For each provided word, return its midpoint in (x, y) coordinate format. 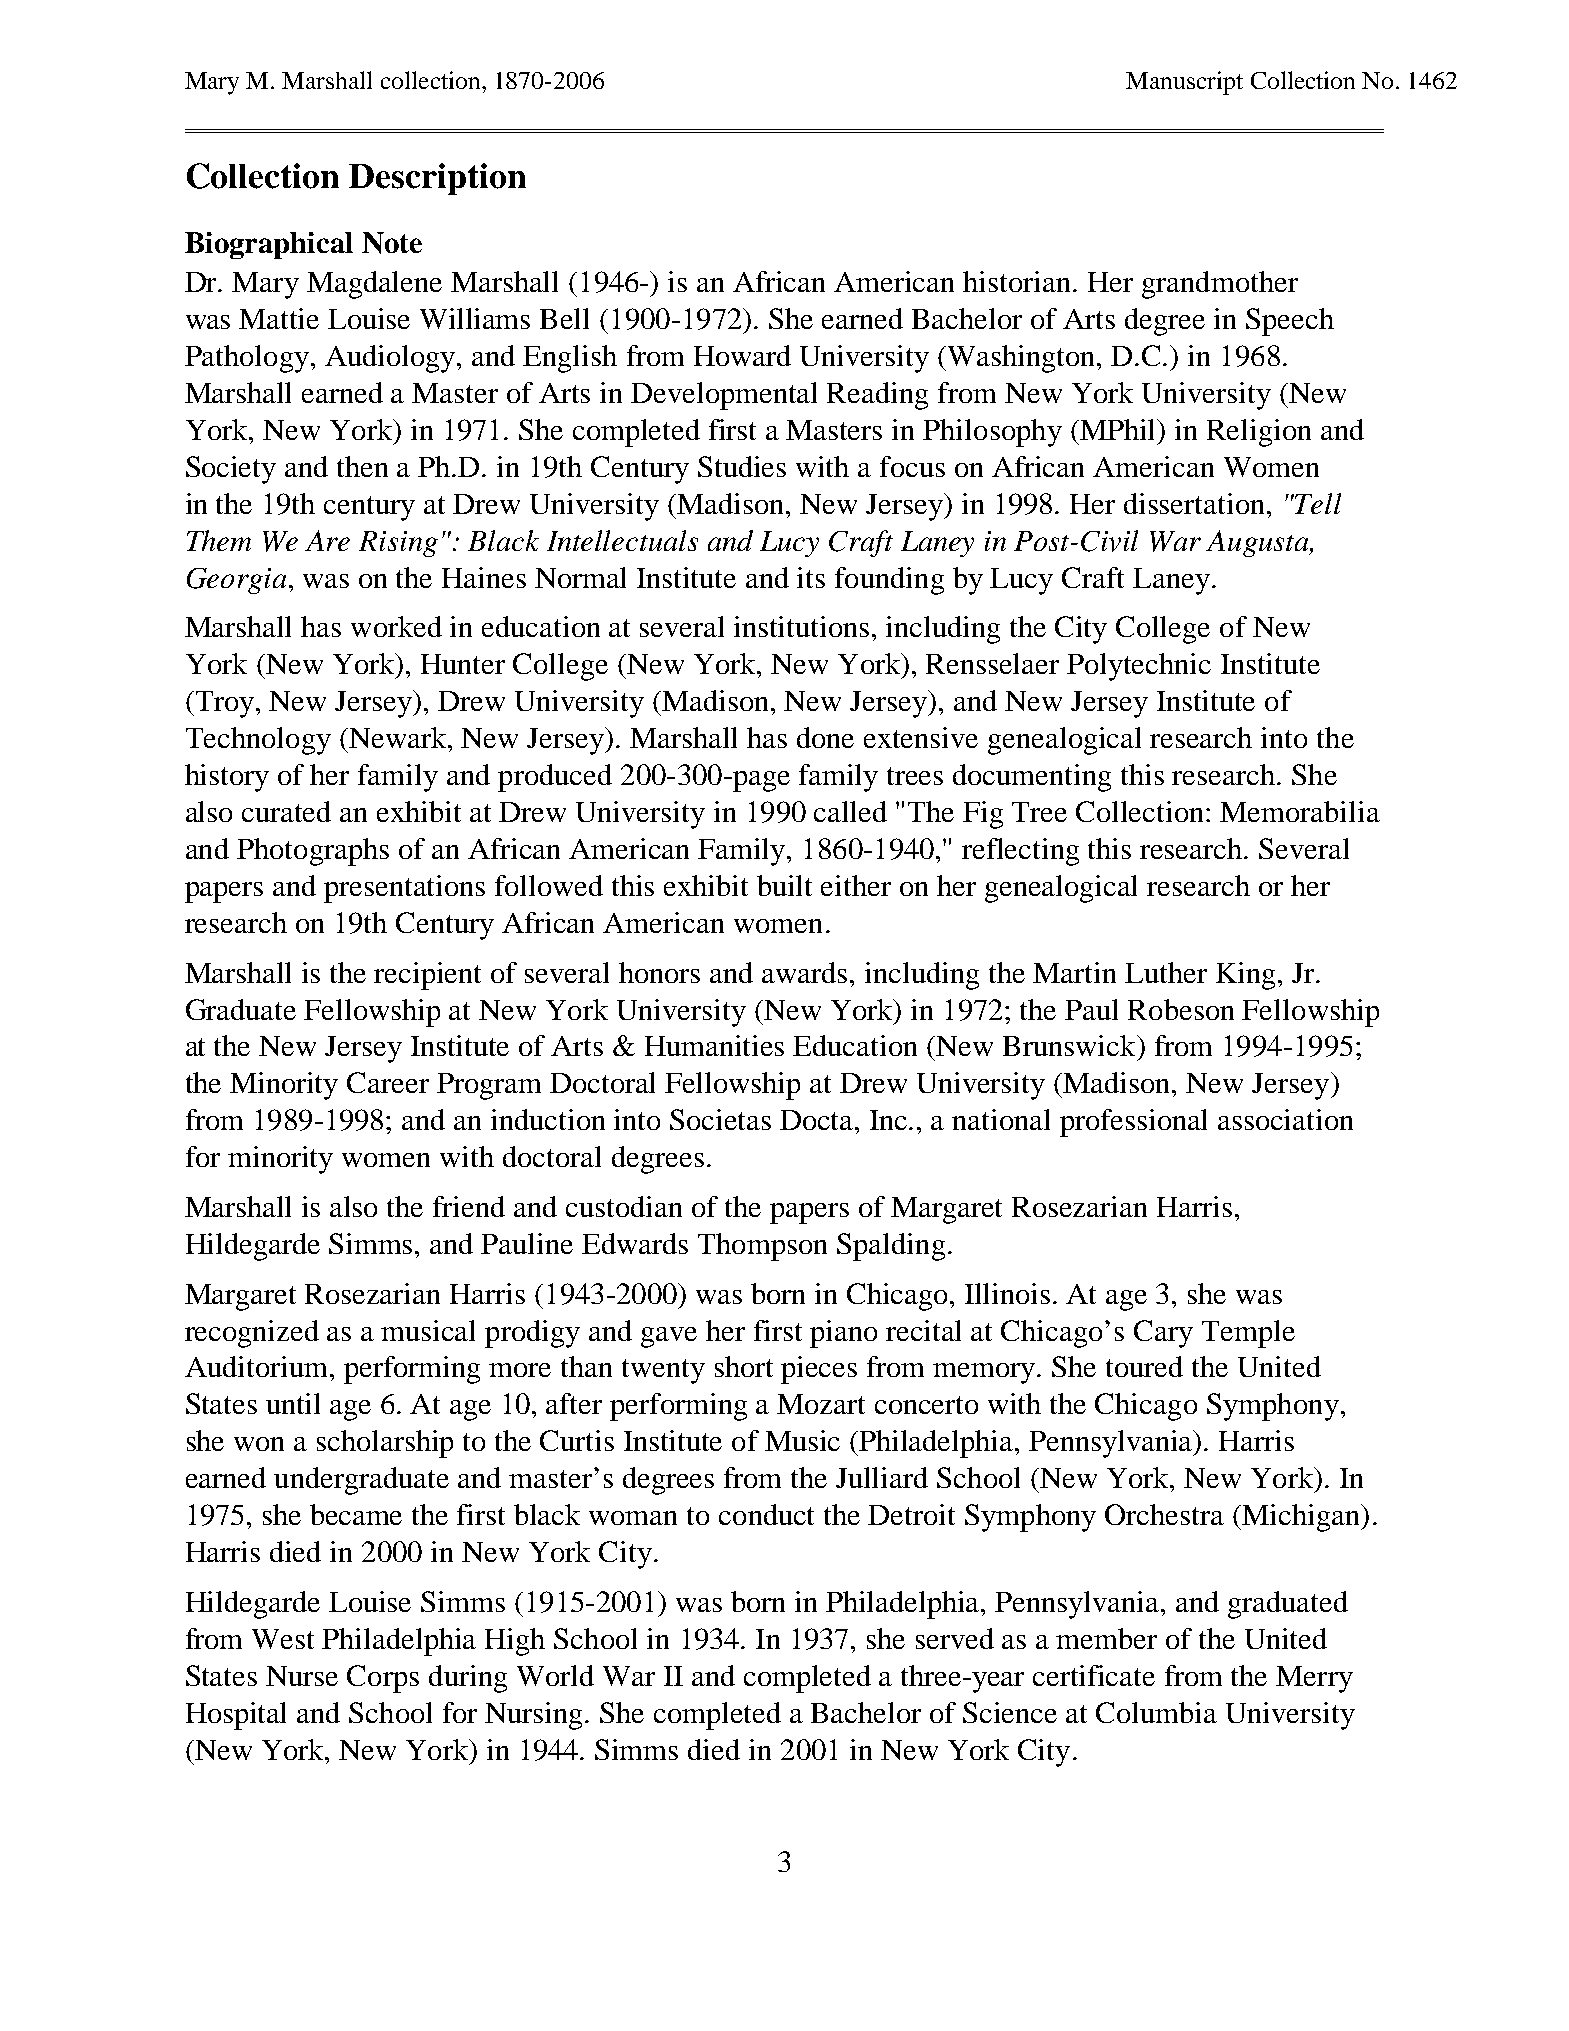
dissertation (1194, 503)
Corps (383, 1679)
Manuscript (1184, 83)
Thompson (762, 1247)
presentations (404, 889)
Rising (398, 544)
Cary (1163, 1334)
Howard (742, 355)
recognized (252, 1334)
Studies (742, 466)
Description (437, 179)
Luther (1166, 972)
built (784, 885)
